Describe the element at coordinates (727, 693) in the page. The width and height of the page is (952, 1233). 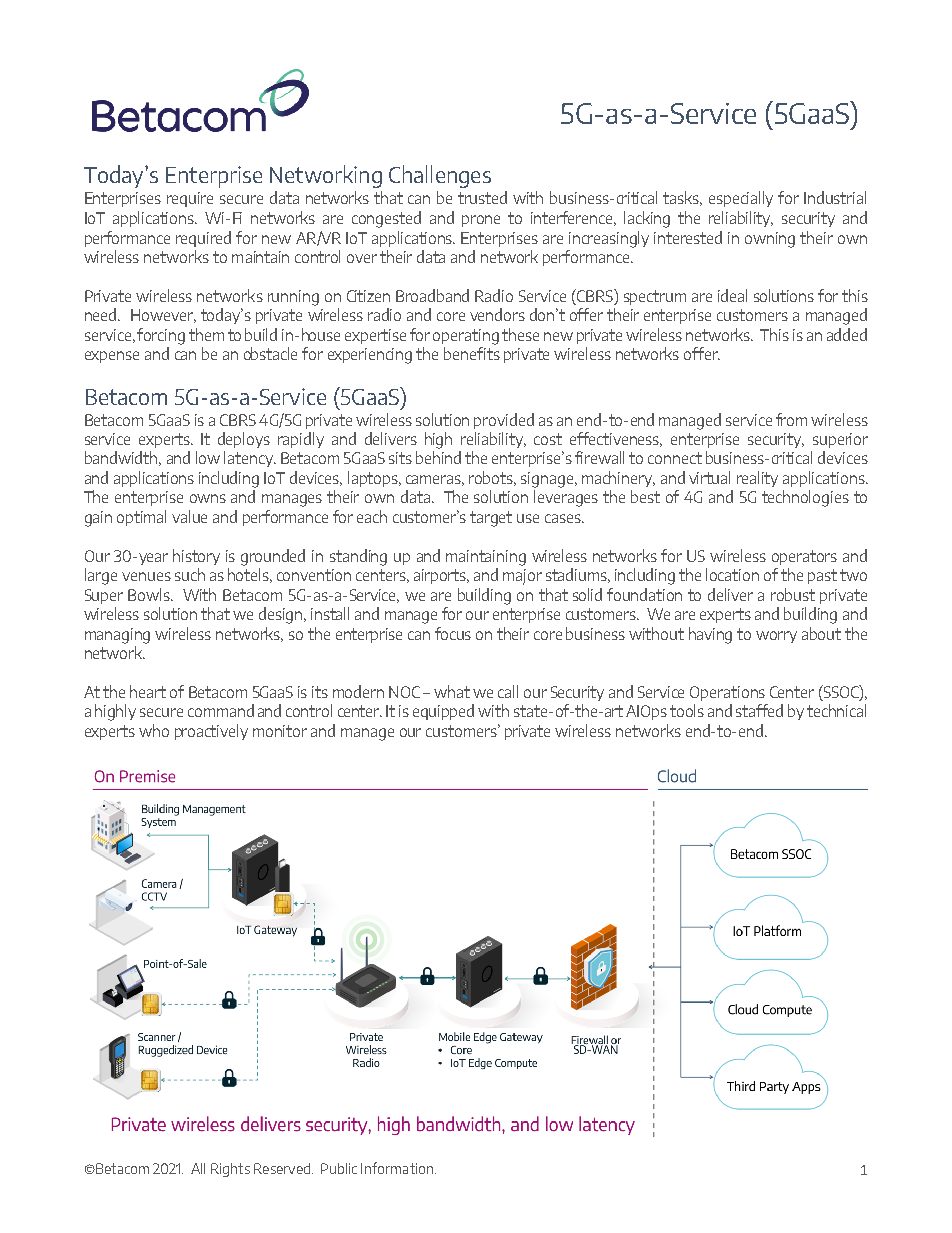
I see `Operations` at that location.
